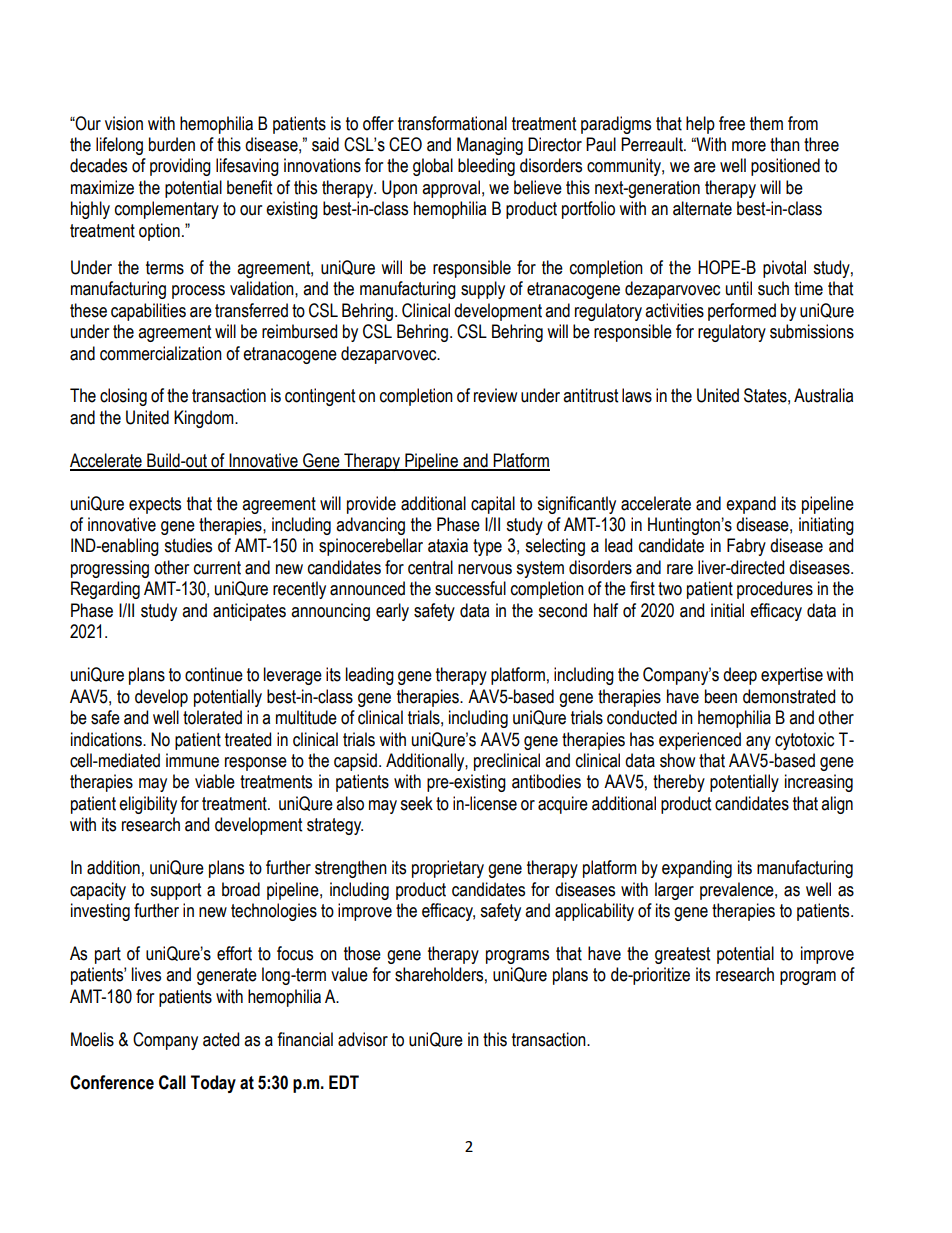 The width and height of the screenshot is (952, 1233). Describe the element at coordinates (727, 610) in the screenshot. I see `initial` at that location.
